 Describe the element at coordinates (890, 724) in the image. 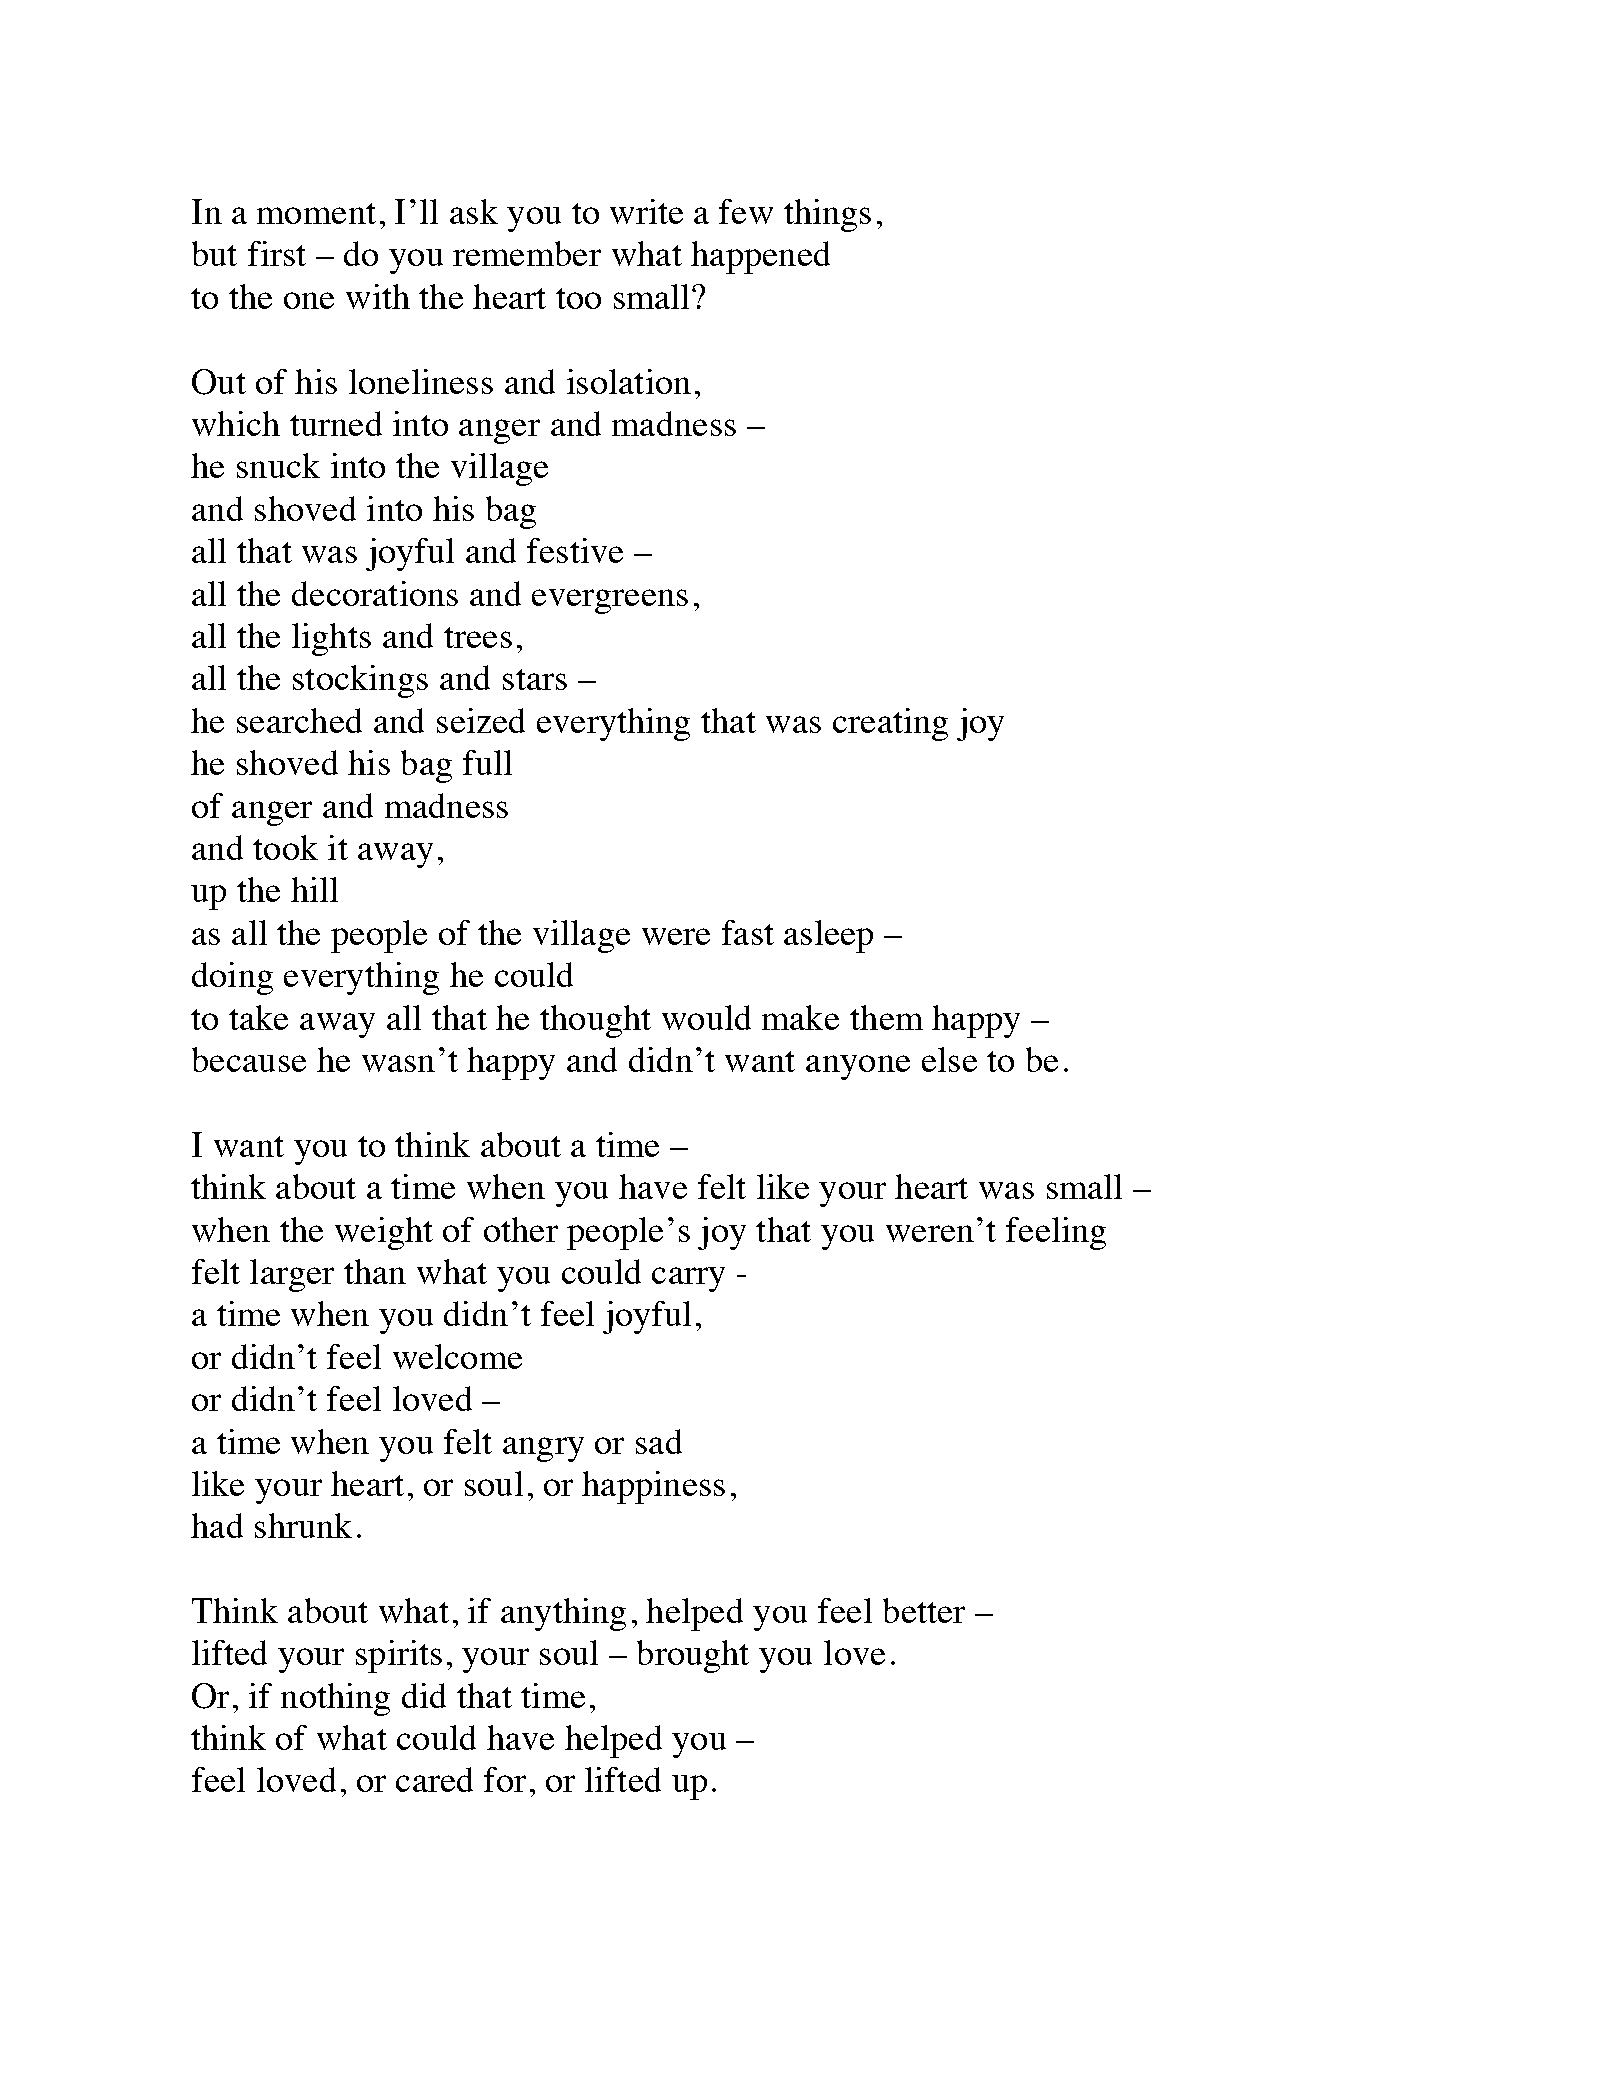

I see `creating` at that location.
